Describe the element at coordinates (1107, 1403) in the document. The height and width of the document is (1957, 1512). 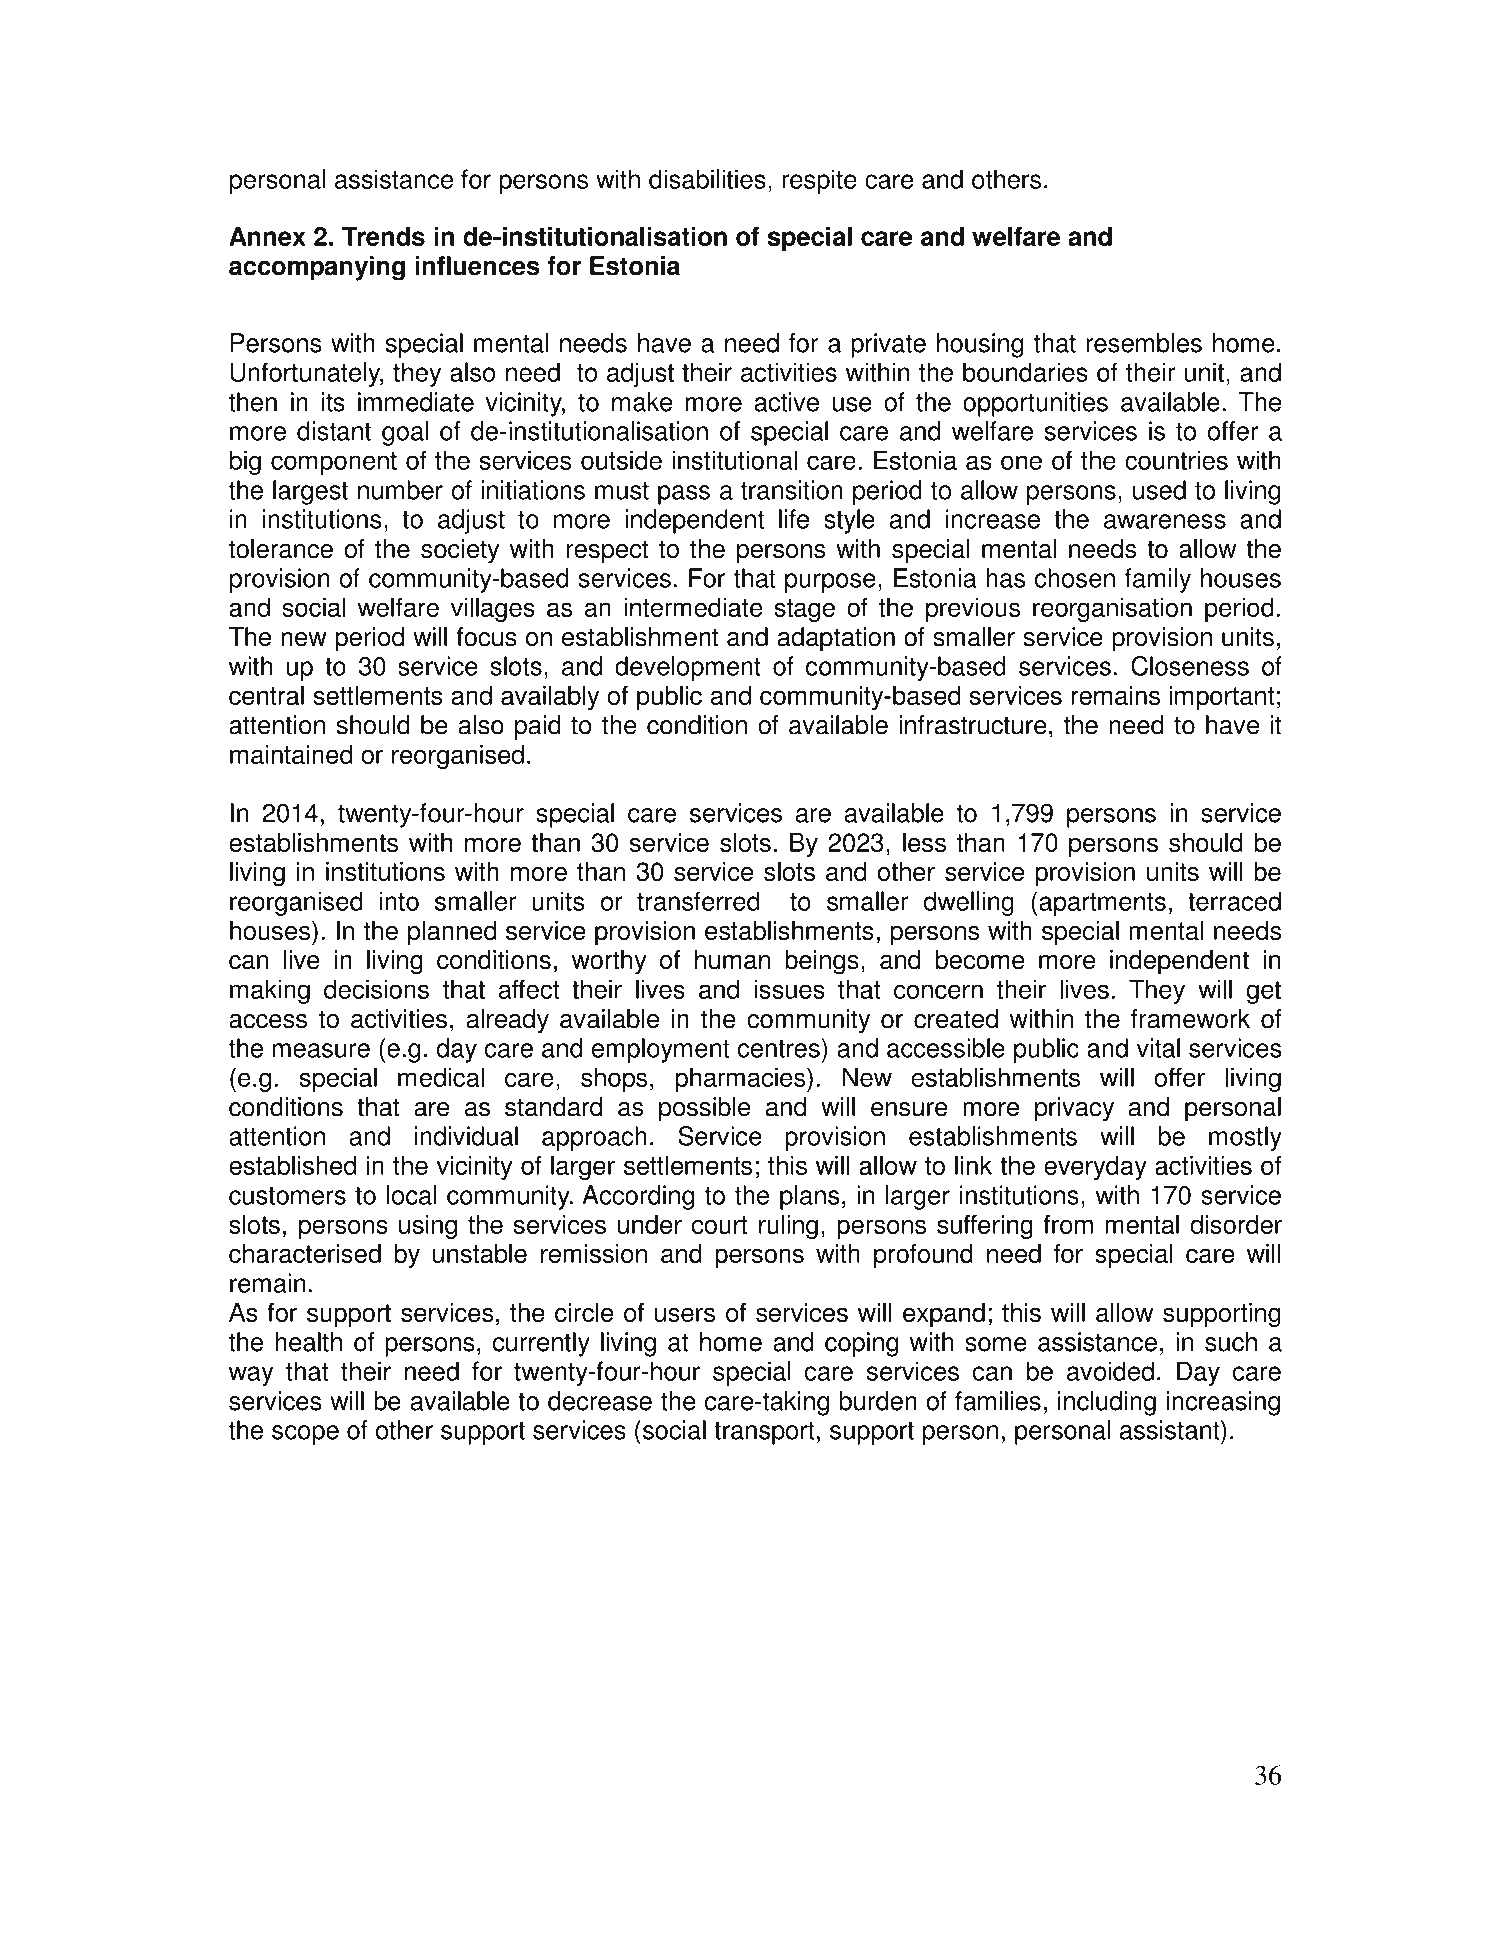
I see `including` at that location.
